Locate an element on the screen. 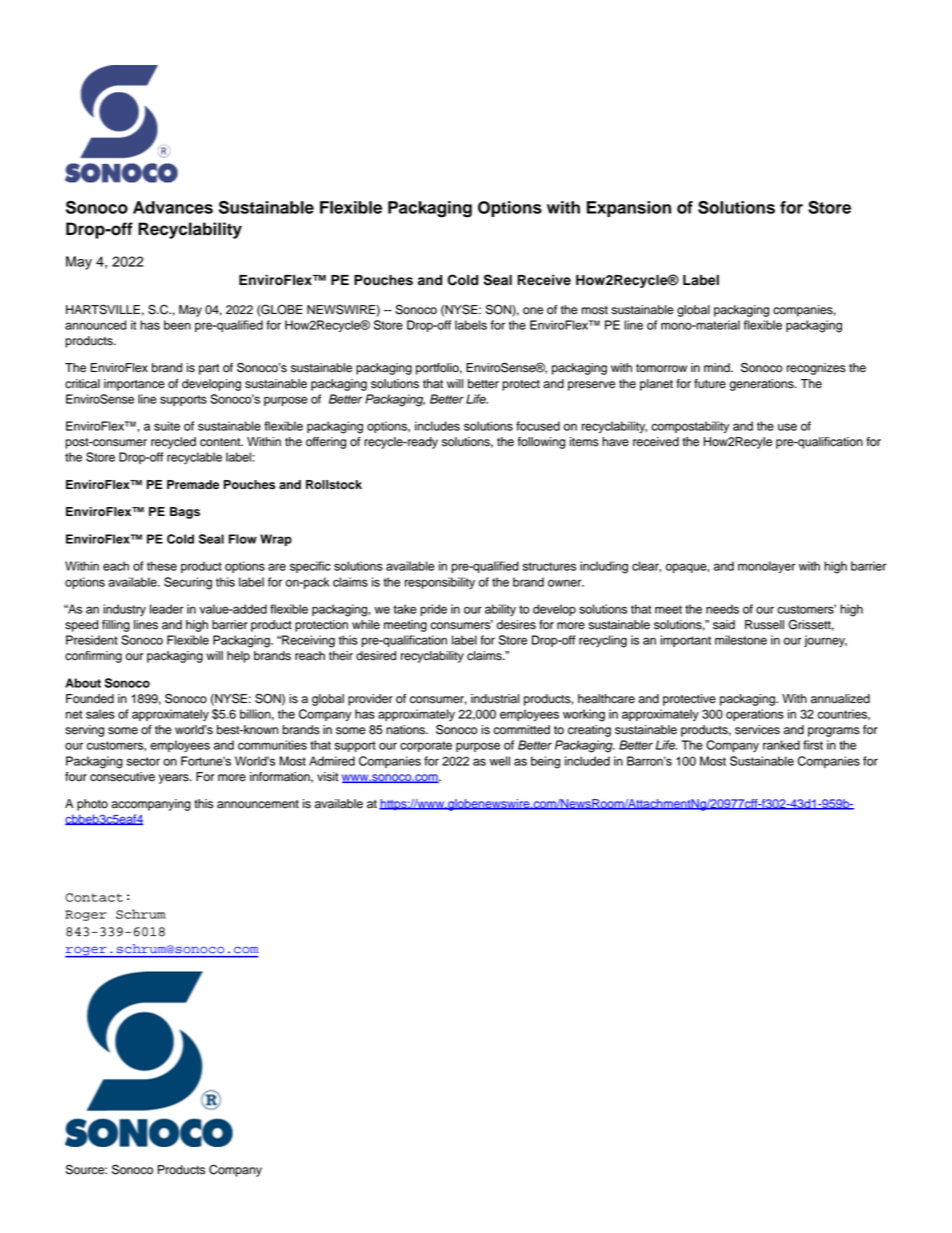  Advances is located at coordinates (173, 207).
